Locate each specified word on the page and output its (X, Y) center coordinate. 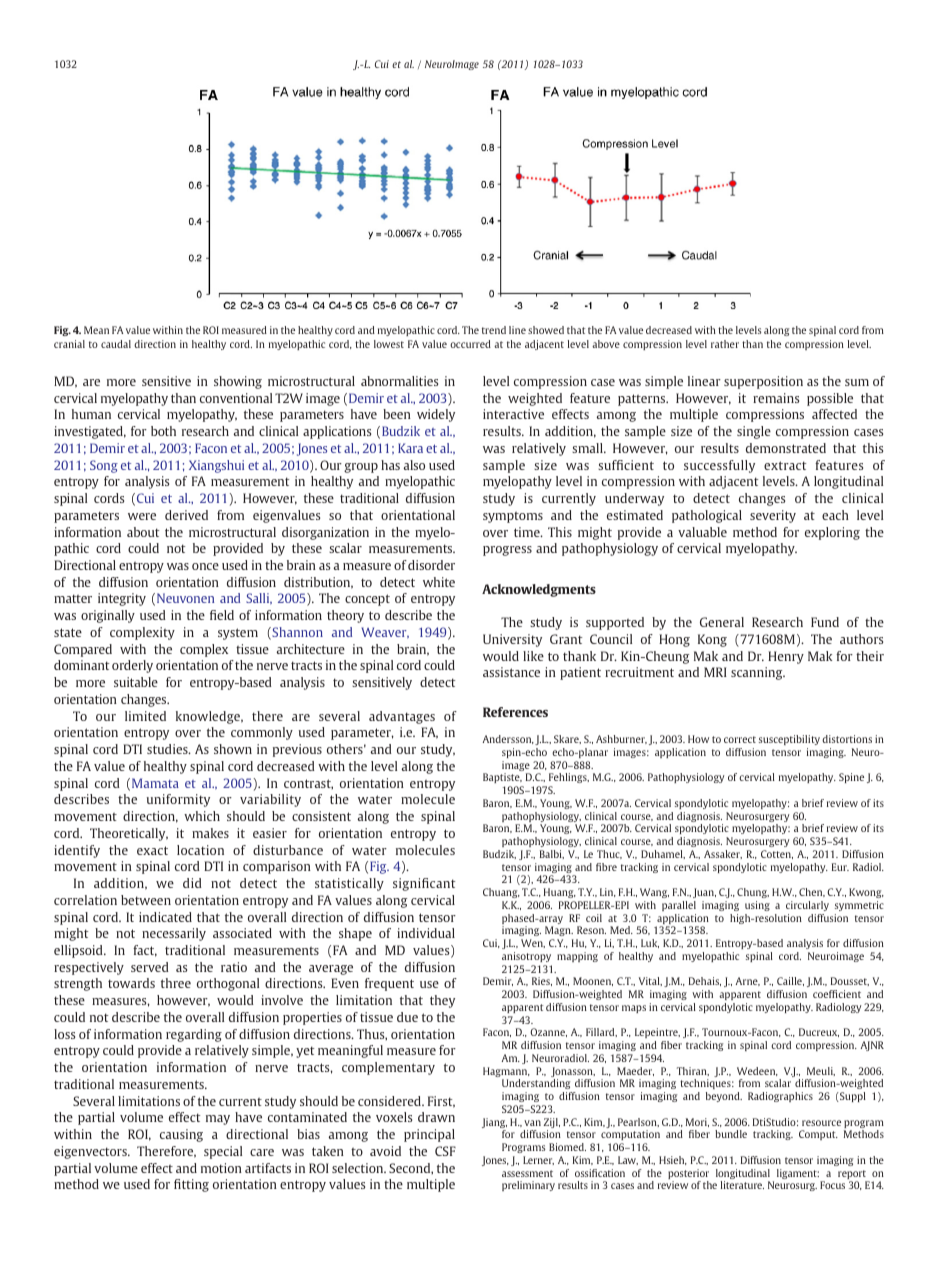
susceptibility (789, 740)
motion (221, 1168)
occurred (470, 344)
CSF (445, 1151)
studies (168, 749)
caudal (116, 344)
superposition (763, 382)
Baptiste (502, 778)
